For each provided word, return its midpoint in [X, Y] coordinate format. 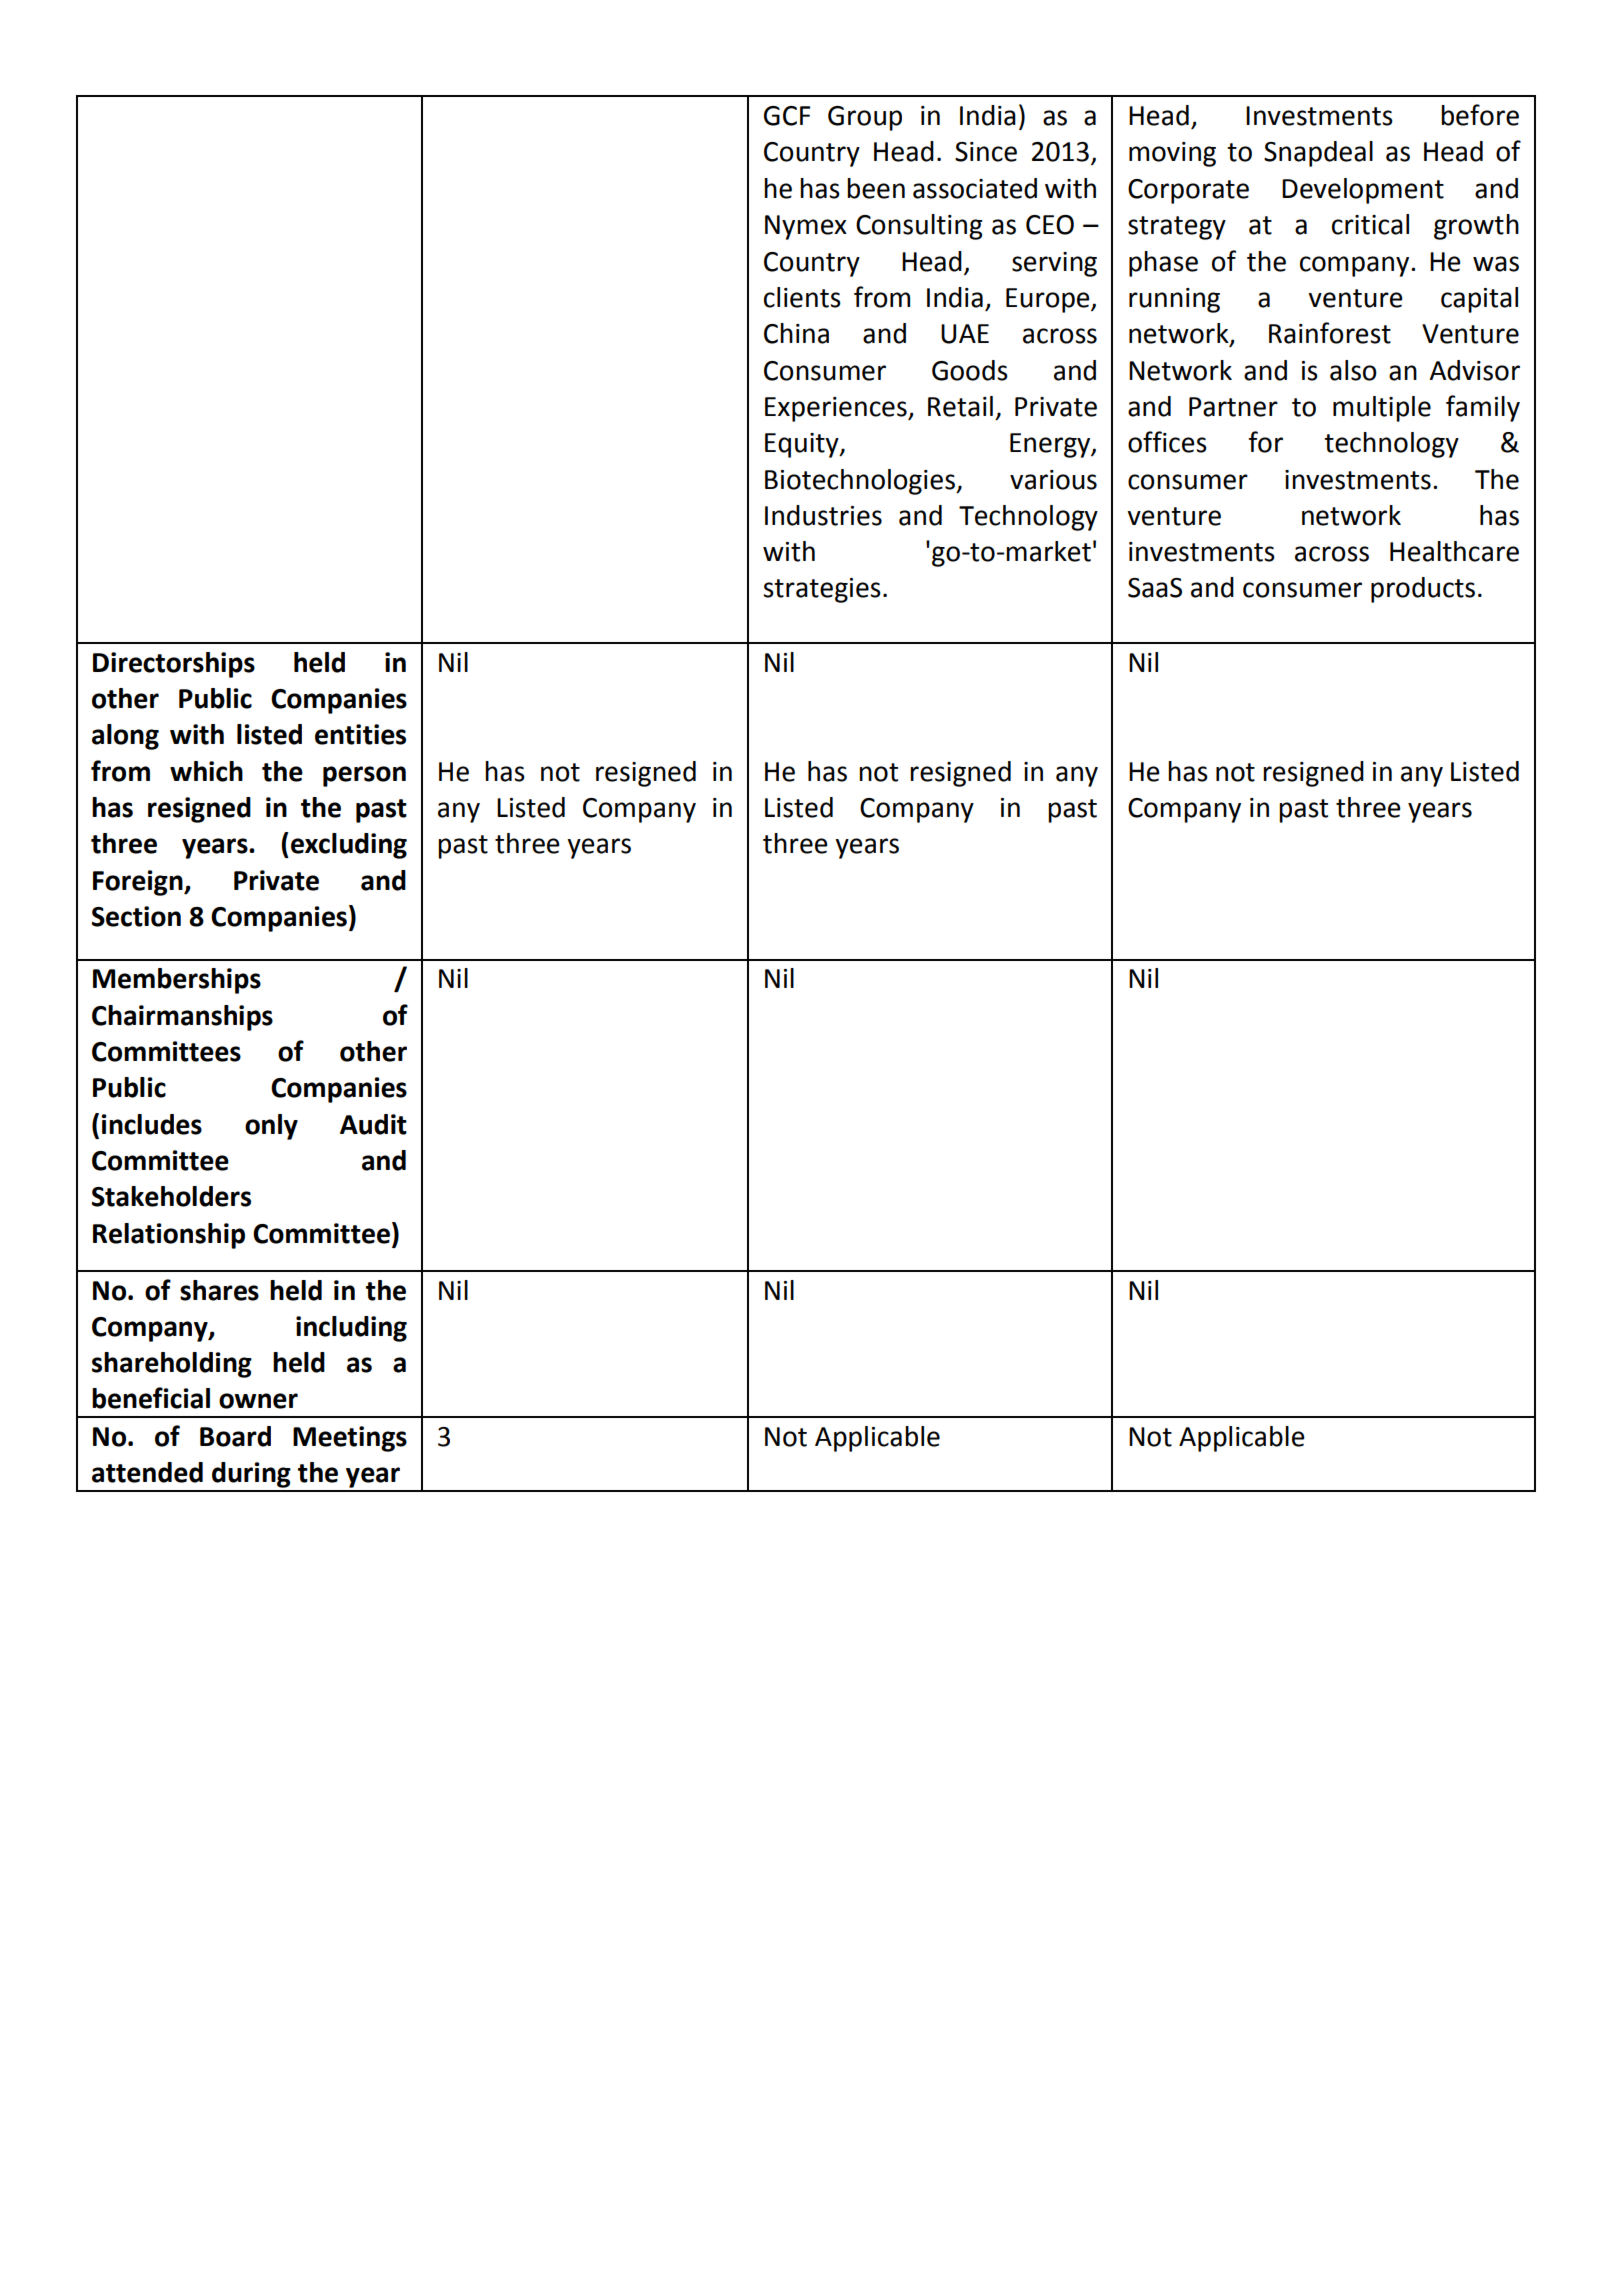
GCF [787, 116]
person [364, 776]
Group [865, 118]
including [351, 1329]
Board [235, 1436]
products [1423, 590]
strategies [822, 590]
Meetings [350, 1439]
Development [1363, 191]
